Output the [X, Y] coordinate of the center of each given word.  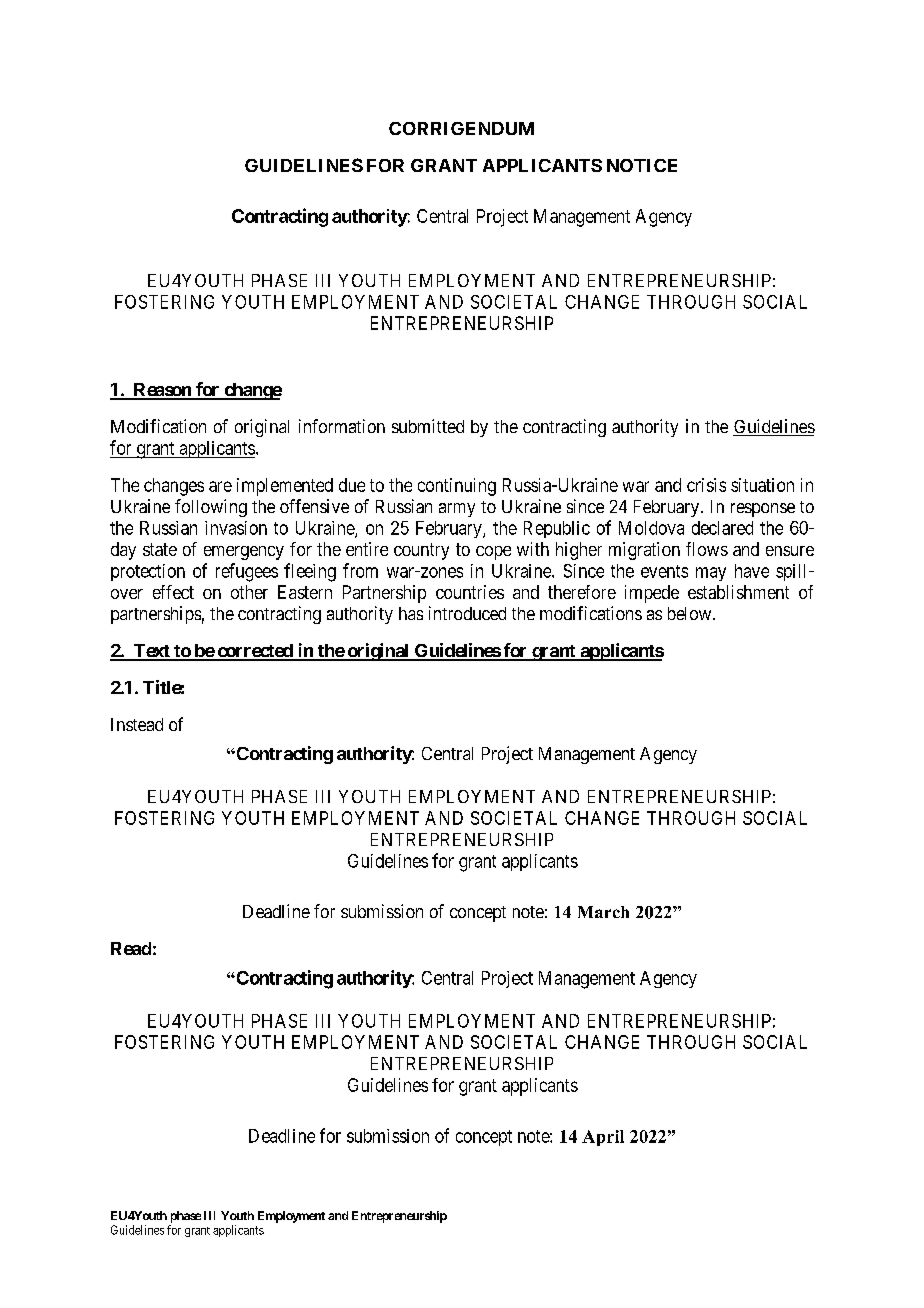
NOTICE [642, 165]
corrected [255, 652]
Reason [162, 391]
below [691, 613]
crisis [706, 485]
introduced [467, 613]
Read [131, 948]
